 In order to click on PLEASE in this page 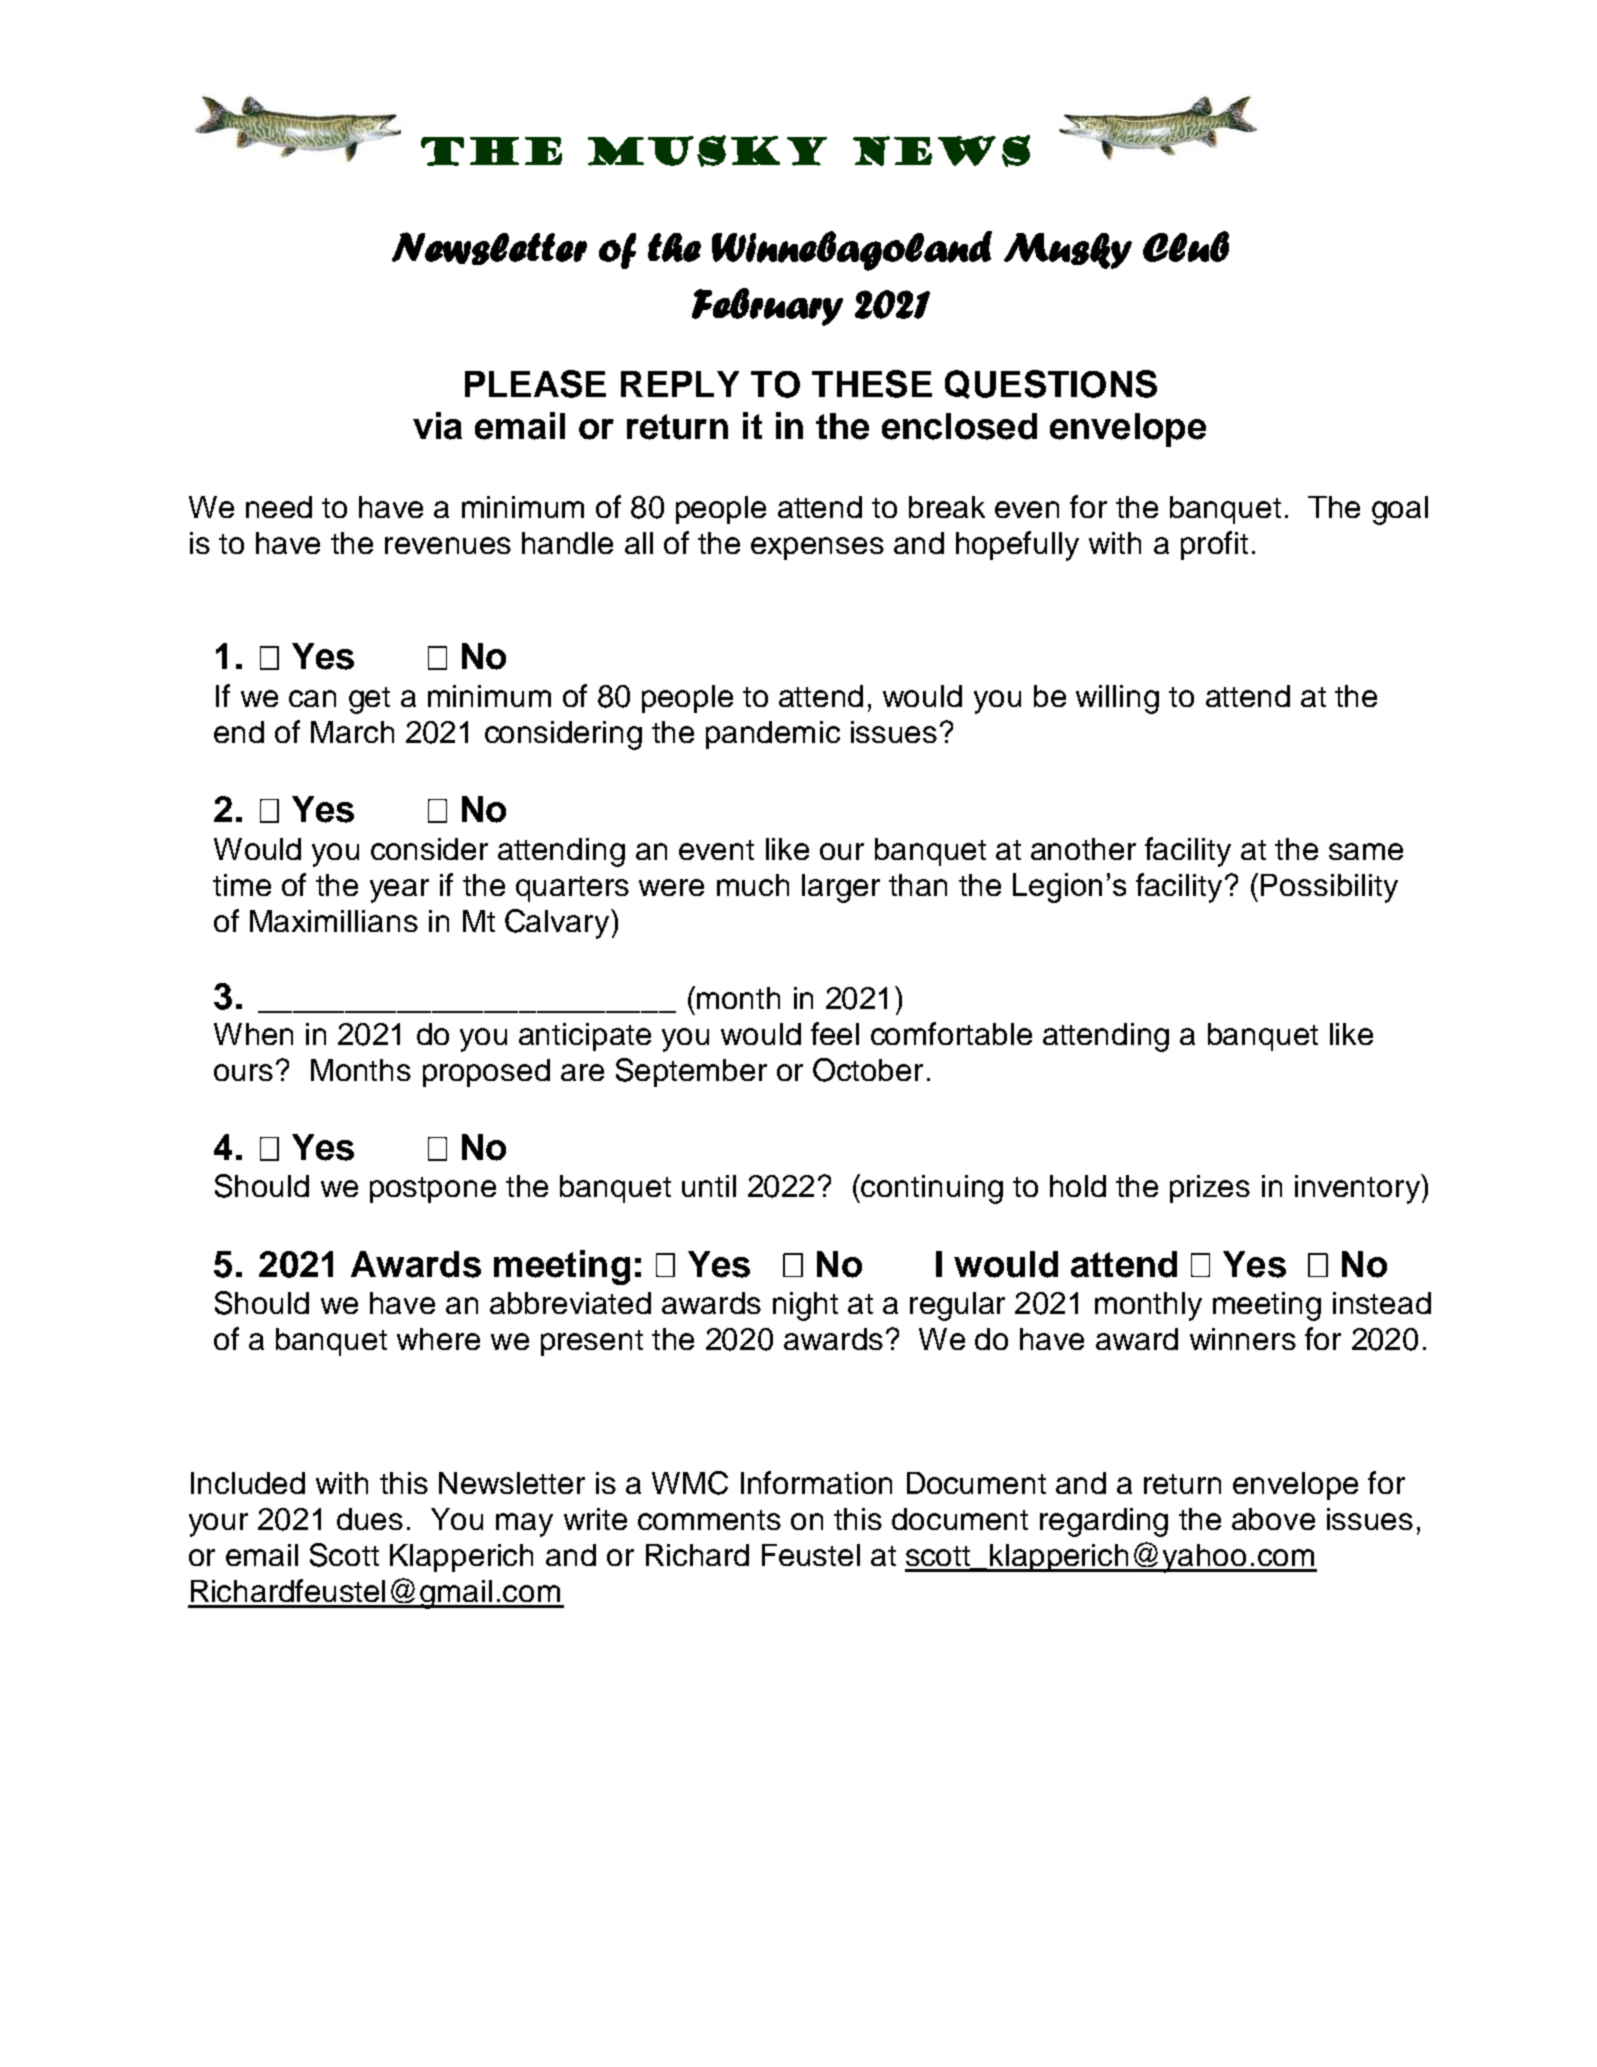, I will do `click(535, 384)`.
